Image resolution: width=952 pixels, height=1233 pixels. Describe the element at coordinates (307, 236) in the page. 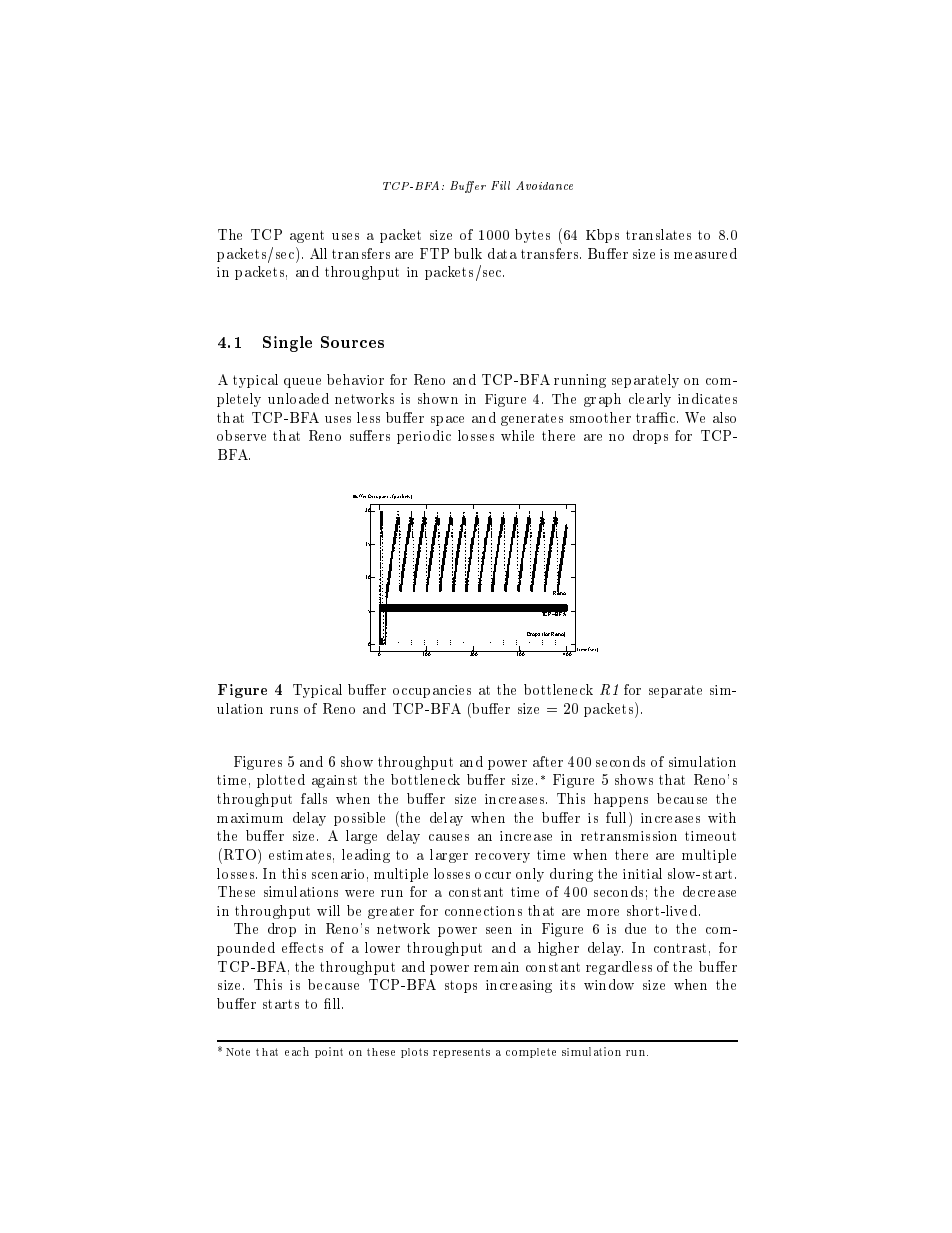

I see `agent` at that location.
